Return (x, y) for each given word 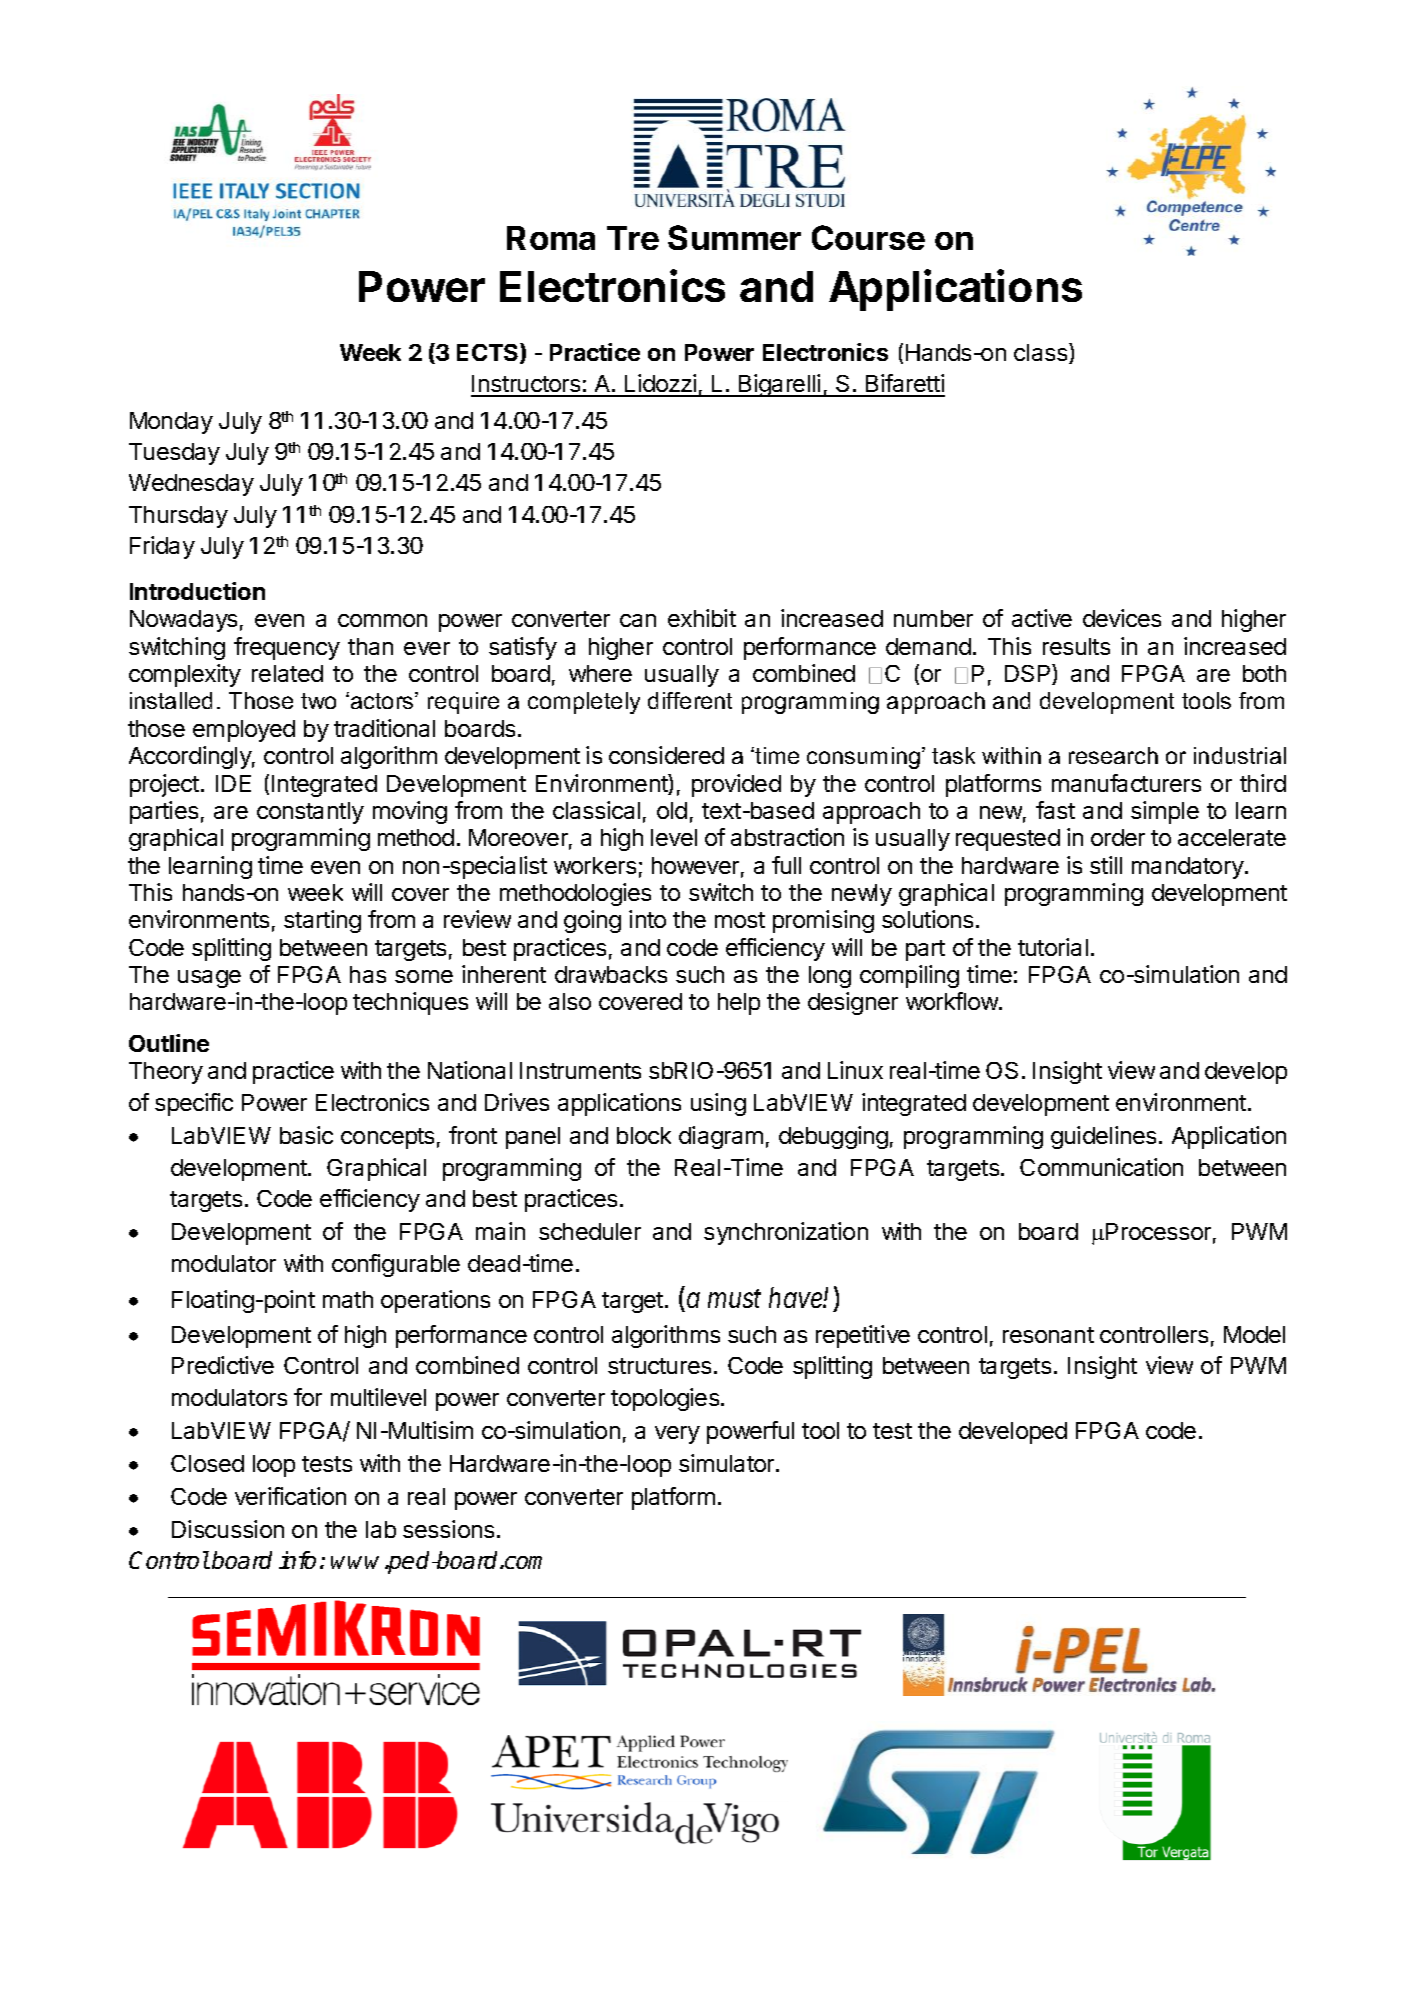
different (690, 700)
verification (290, 1496)
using (718, 1104)
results (1076, 646)
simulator (728, 1463)
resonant (1048, 1335)
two (318, 701)
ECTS (489, 353)
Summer (734, 237)
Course (868, 237)
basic (306, 1135)
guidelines (1103, 1137)
